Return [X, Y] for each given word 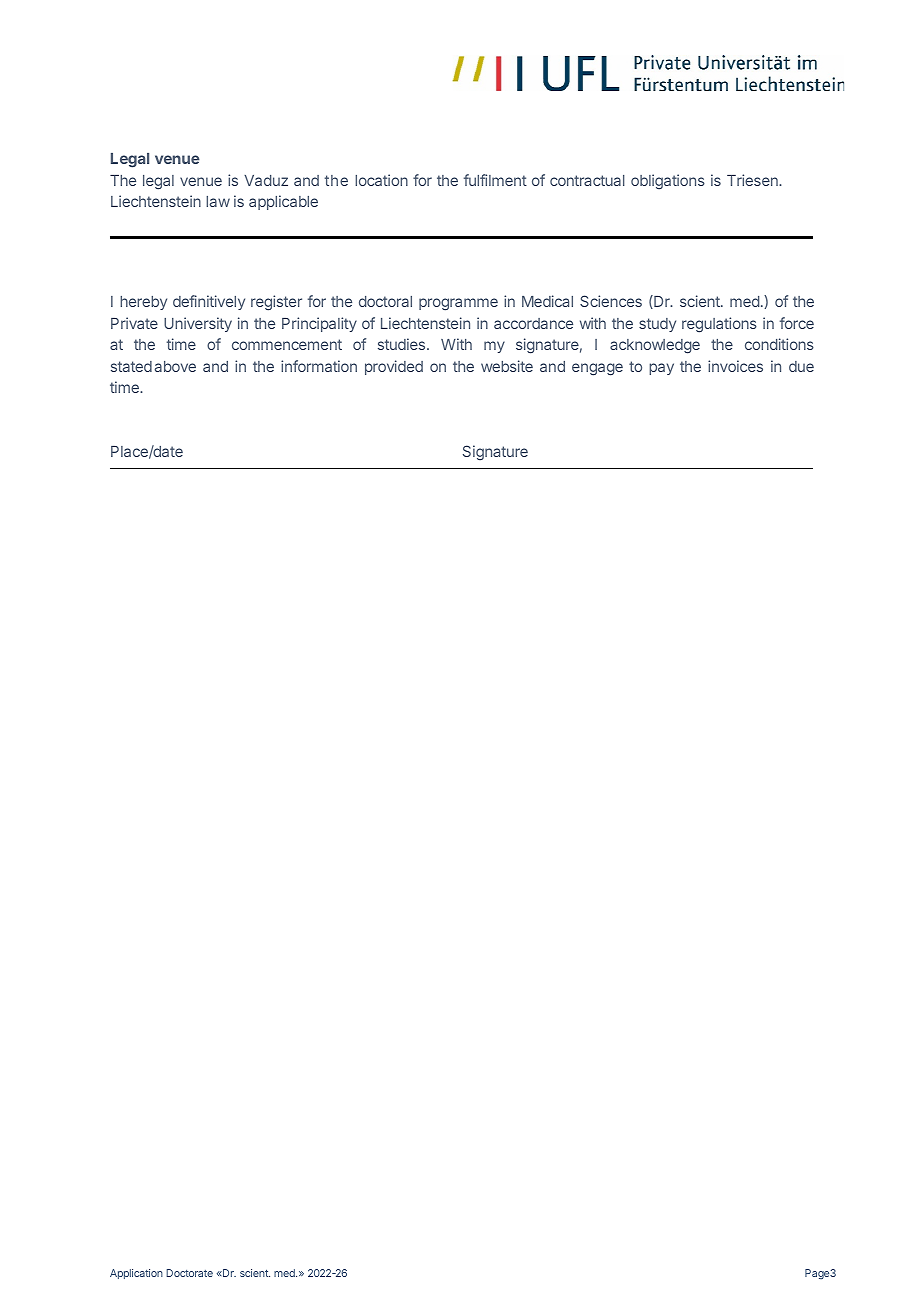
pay [661, 369]
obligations [668, 182]
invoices [735, 366]
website [507, 366]
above [175, 366]
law [218, 201]
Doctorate [189, 1273]
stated [131, 366]
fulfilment [495, 180]
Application [136, 1274]
